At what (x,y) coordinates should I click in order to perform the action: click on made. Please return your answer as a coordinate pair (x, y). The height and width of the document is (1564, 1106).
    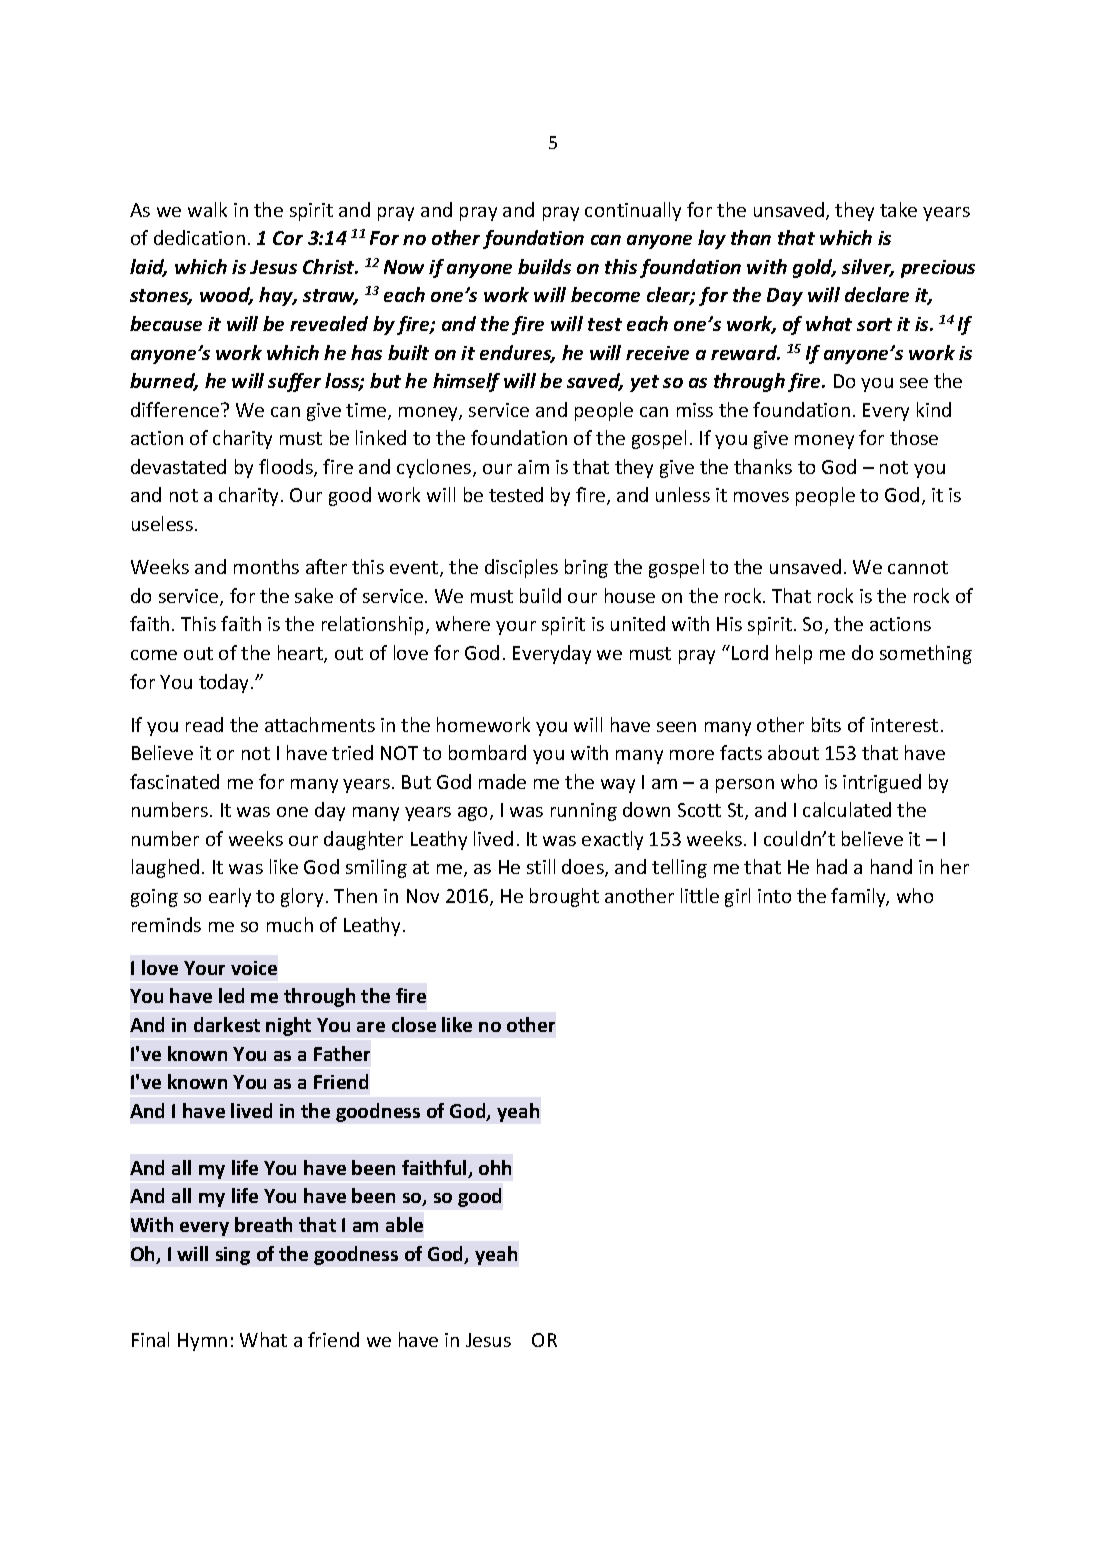
    Looking at the image, I should click on (502, 781).
